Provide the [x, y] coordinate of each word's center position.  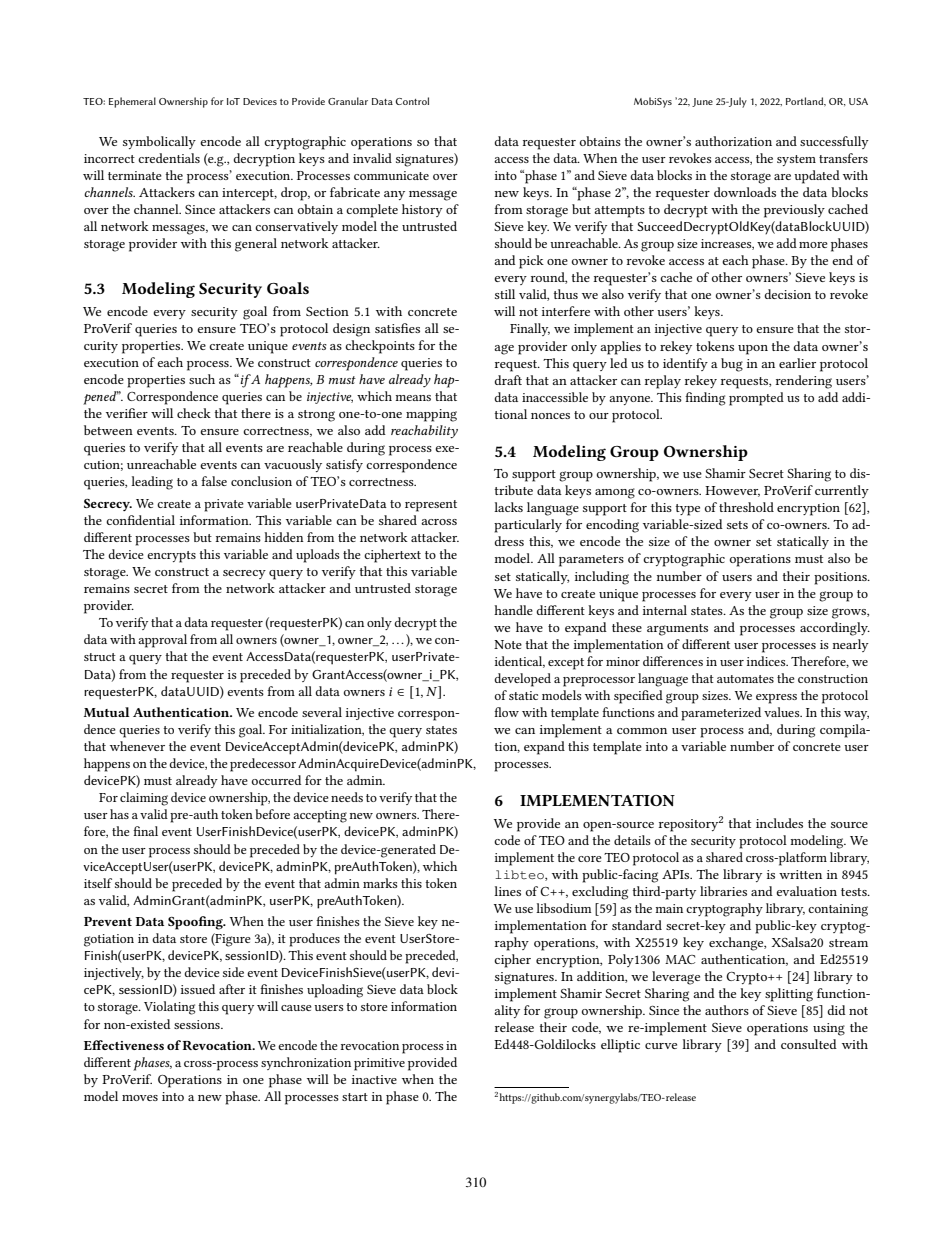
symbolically [159, 142]
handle [513, 610]
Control [412, 101]
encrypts [171, 557]
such [202, 379]
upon [753, 350]
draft [508, 380]
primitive [379, 1064]
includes [779, 823]
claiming [144, 799]
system [796, 160]
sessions [198, 1024]
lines [507, 891]
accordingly [835, 629]
